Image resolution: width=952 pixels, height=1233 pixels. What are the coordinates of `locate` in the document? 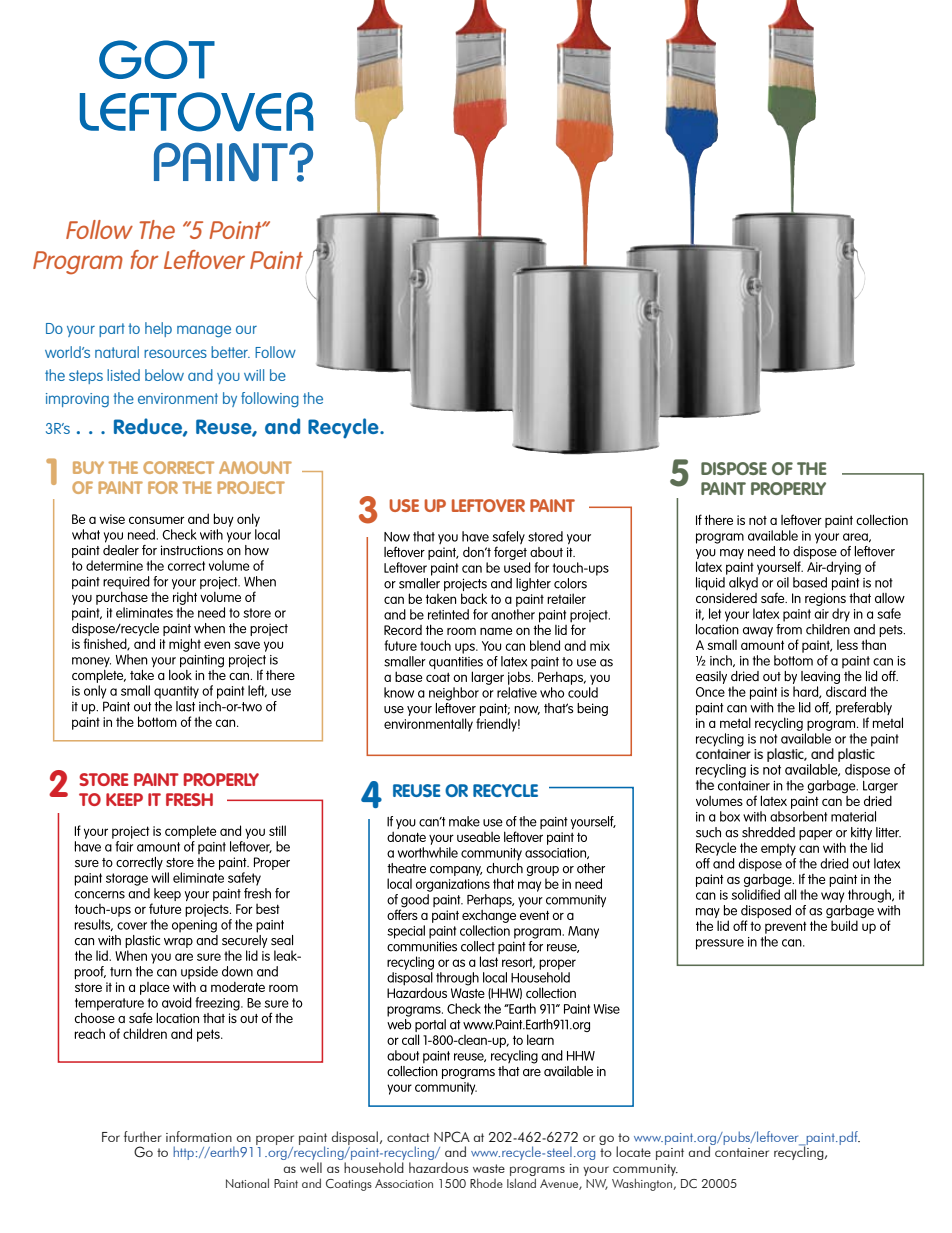 It's located at (633, 1151).
